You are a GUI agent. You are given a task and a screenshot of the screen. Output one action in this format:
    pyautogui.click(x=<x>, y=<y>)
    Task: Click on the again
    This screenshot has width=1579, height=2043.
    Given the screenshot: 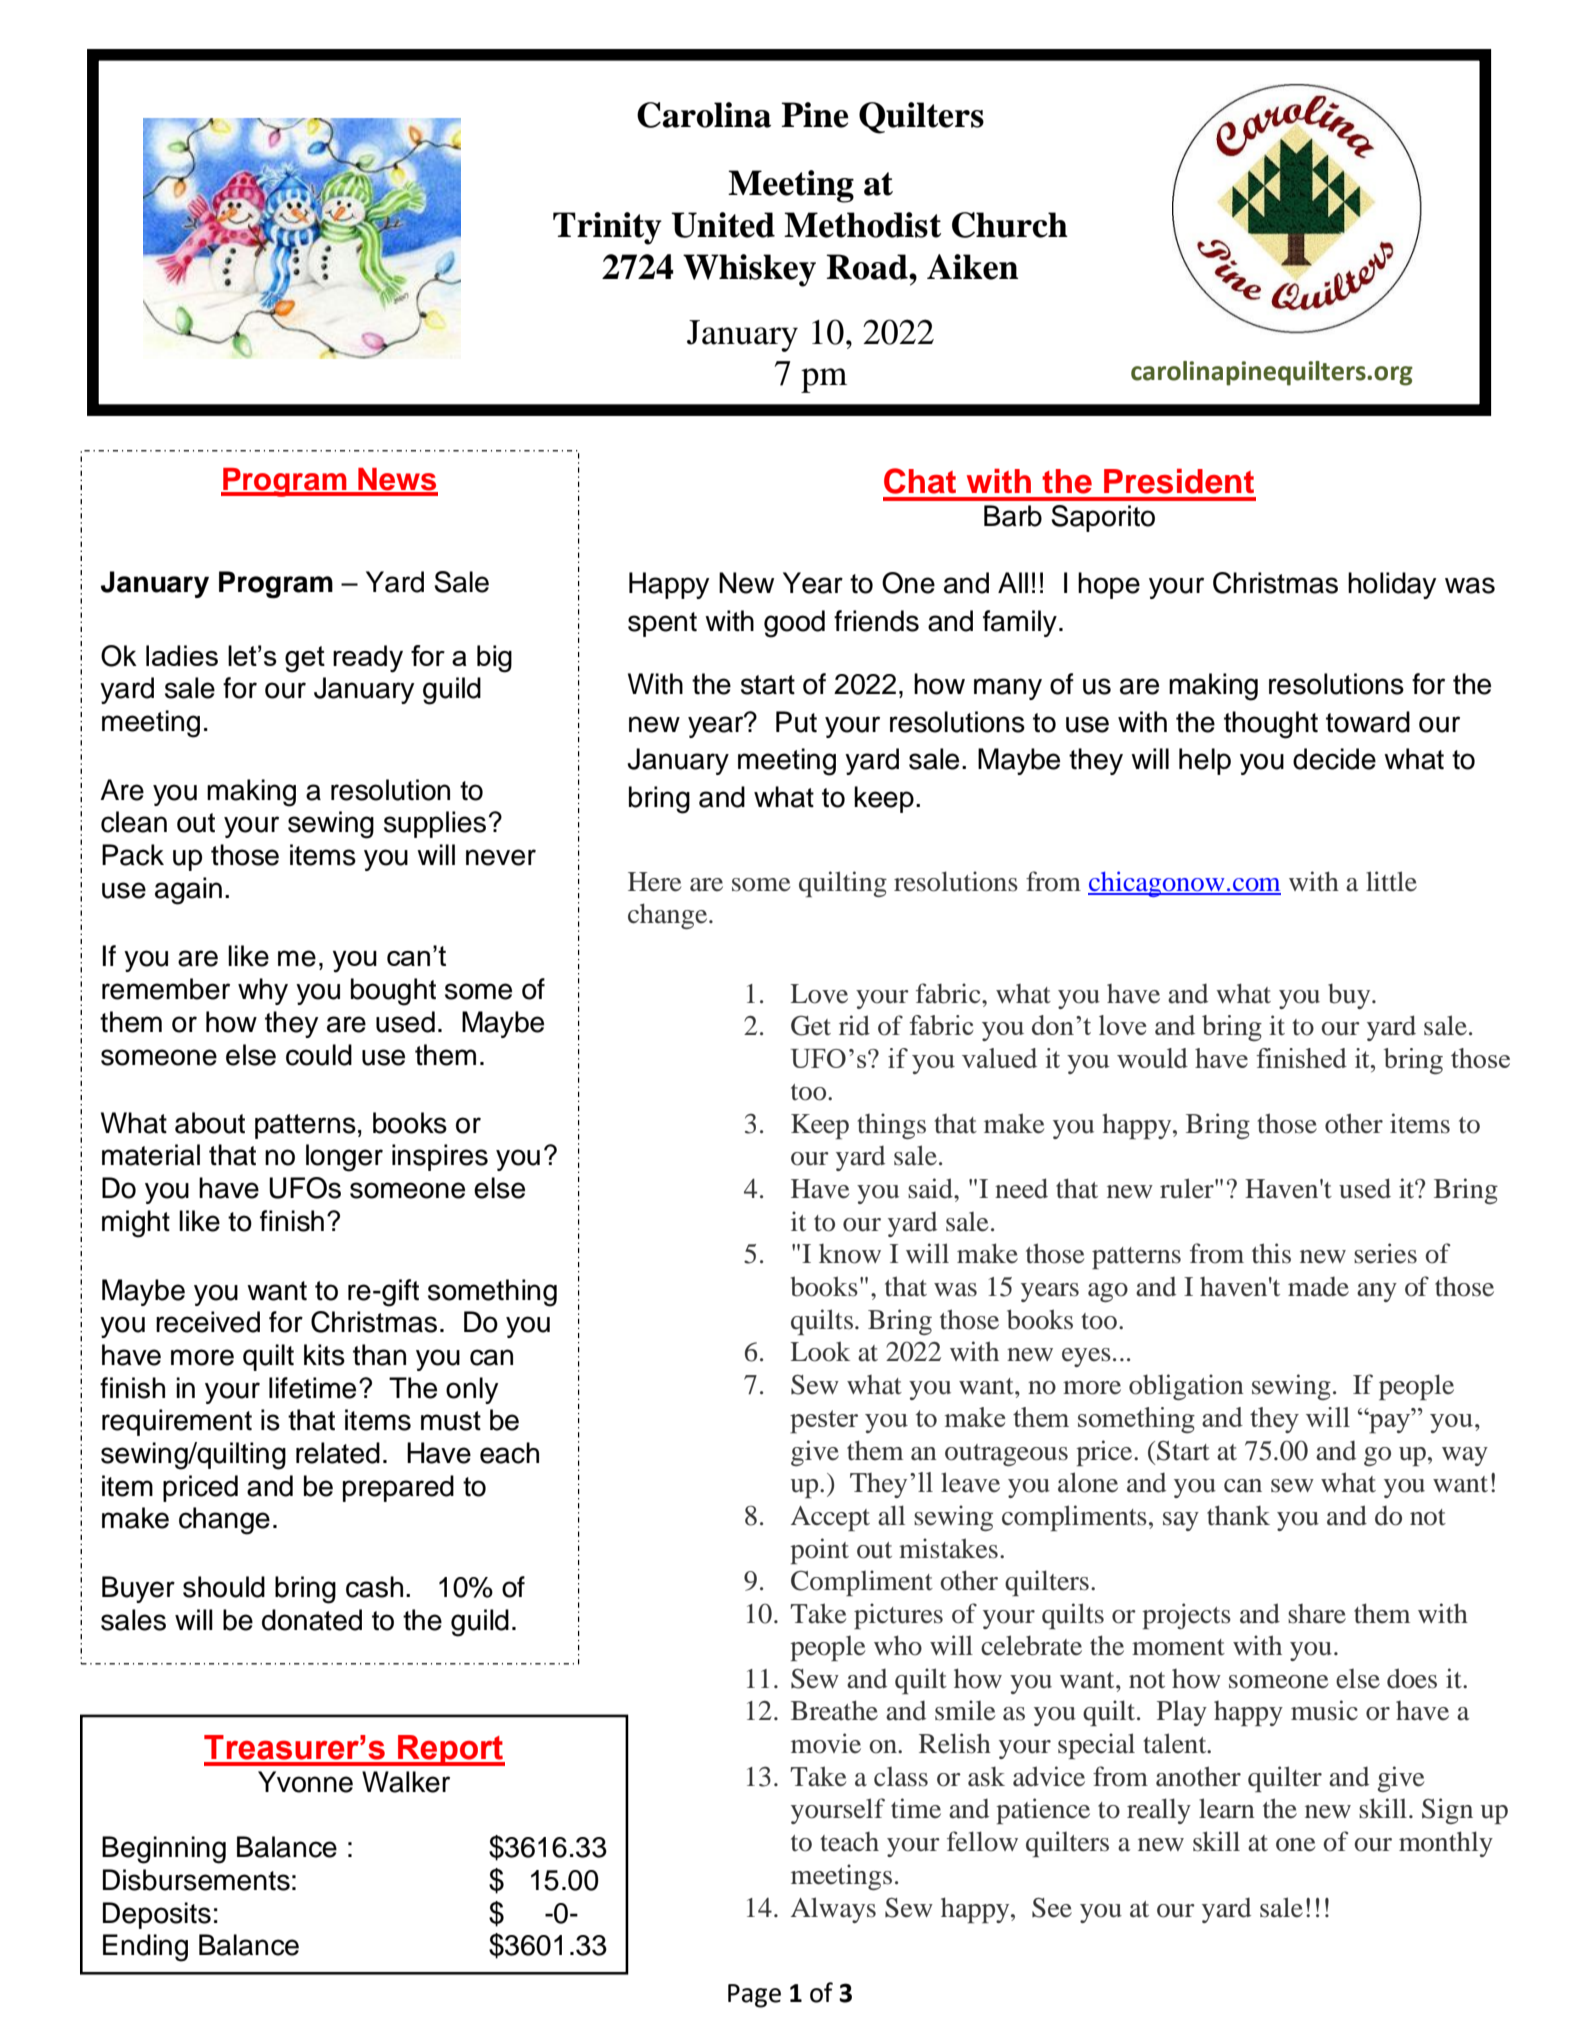 What is the action you would take?
    pyautogui.click(x=188, y=891)
